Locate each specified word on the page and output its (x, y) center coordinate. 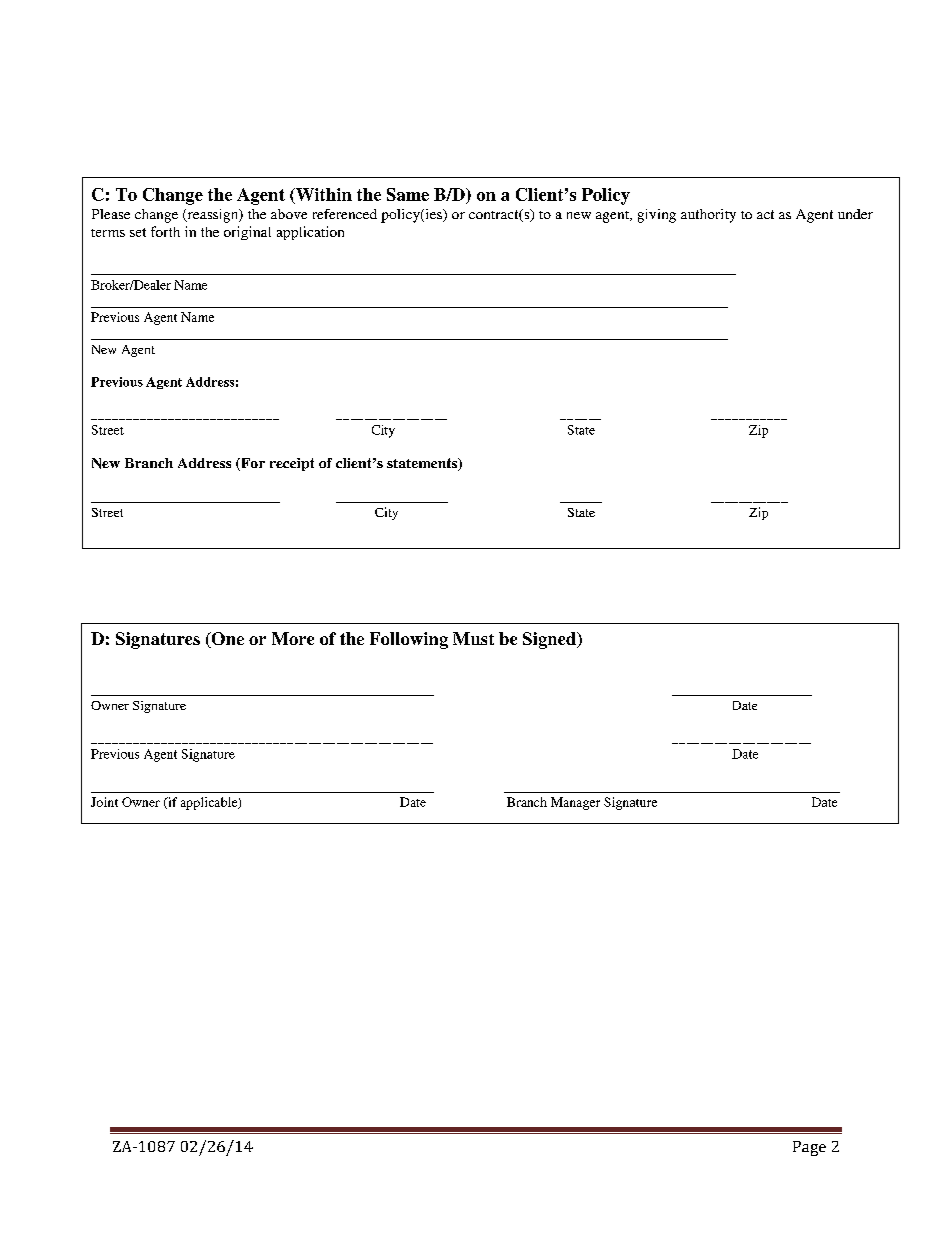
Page (809, 1148)
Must (473, 638)
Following (409, 640)
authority (708, 216)
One (226, 640)
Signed (550, 640)
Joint (104, 802)
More (293, 638)
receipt (292, 464)
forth (165, 231)
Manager (575, 803)
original (247, 233)
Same (408, 194)
